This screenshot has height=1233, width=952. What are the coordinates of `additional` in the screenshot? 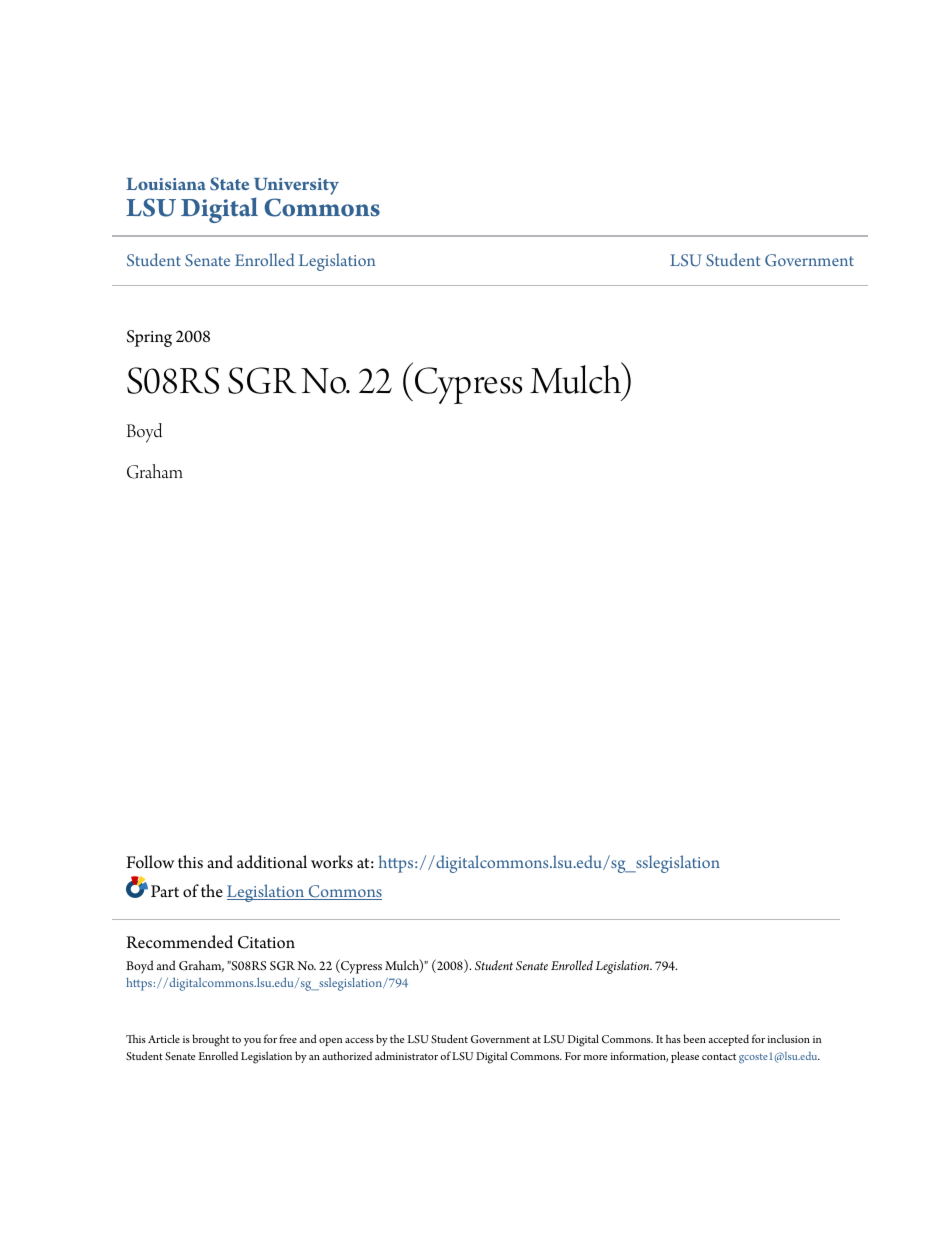 It's located at (272, 862).
